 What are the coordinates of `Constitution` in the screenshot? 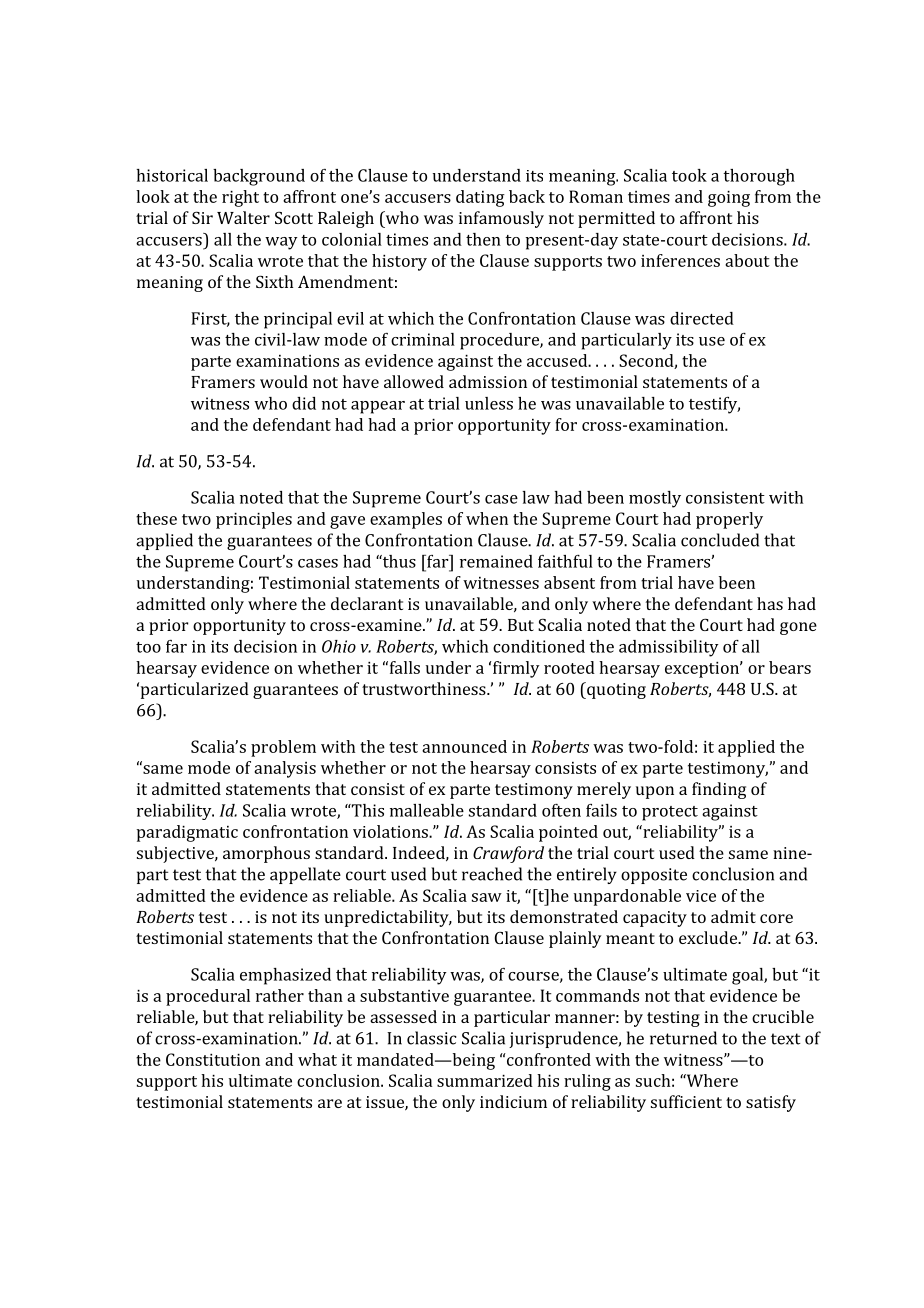 It's located at (213, 1059).
